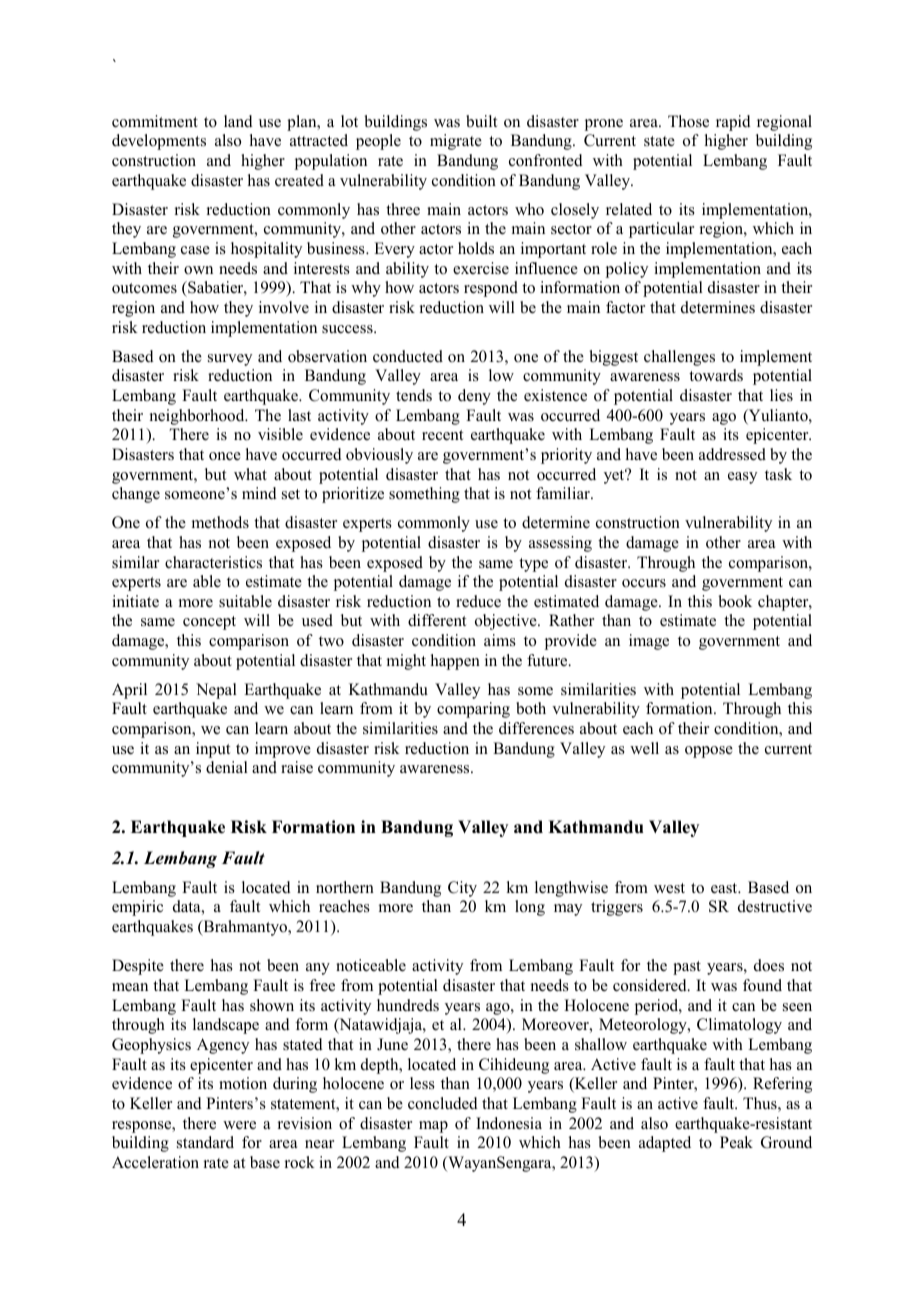 This document has width=924, height=1308. What do you see at coordinates (733, 123) in the document?
I see `rapid` at bounding box center [733, 123].
